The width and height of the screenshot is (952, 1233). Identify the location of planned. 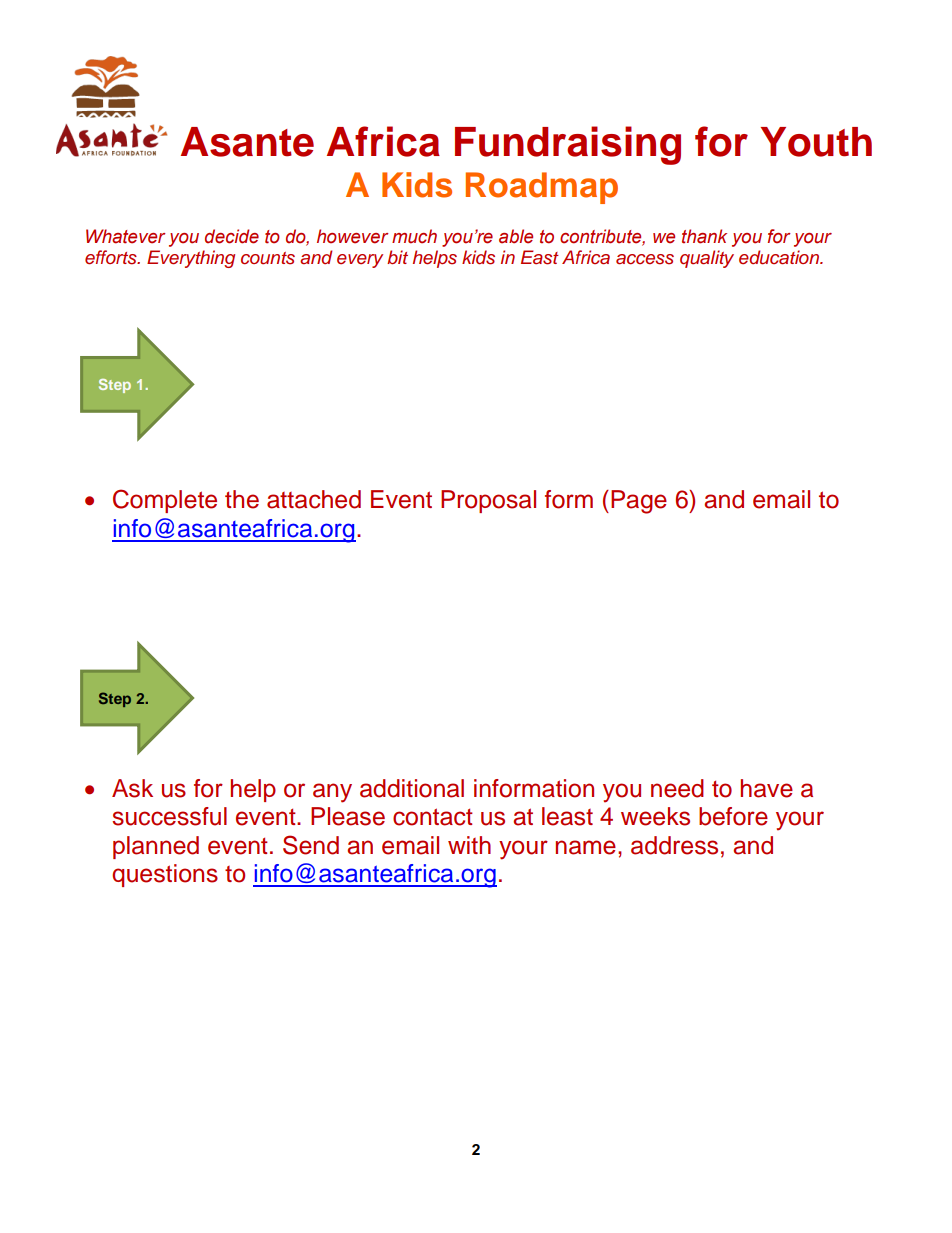
(156, 847).
